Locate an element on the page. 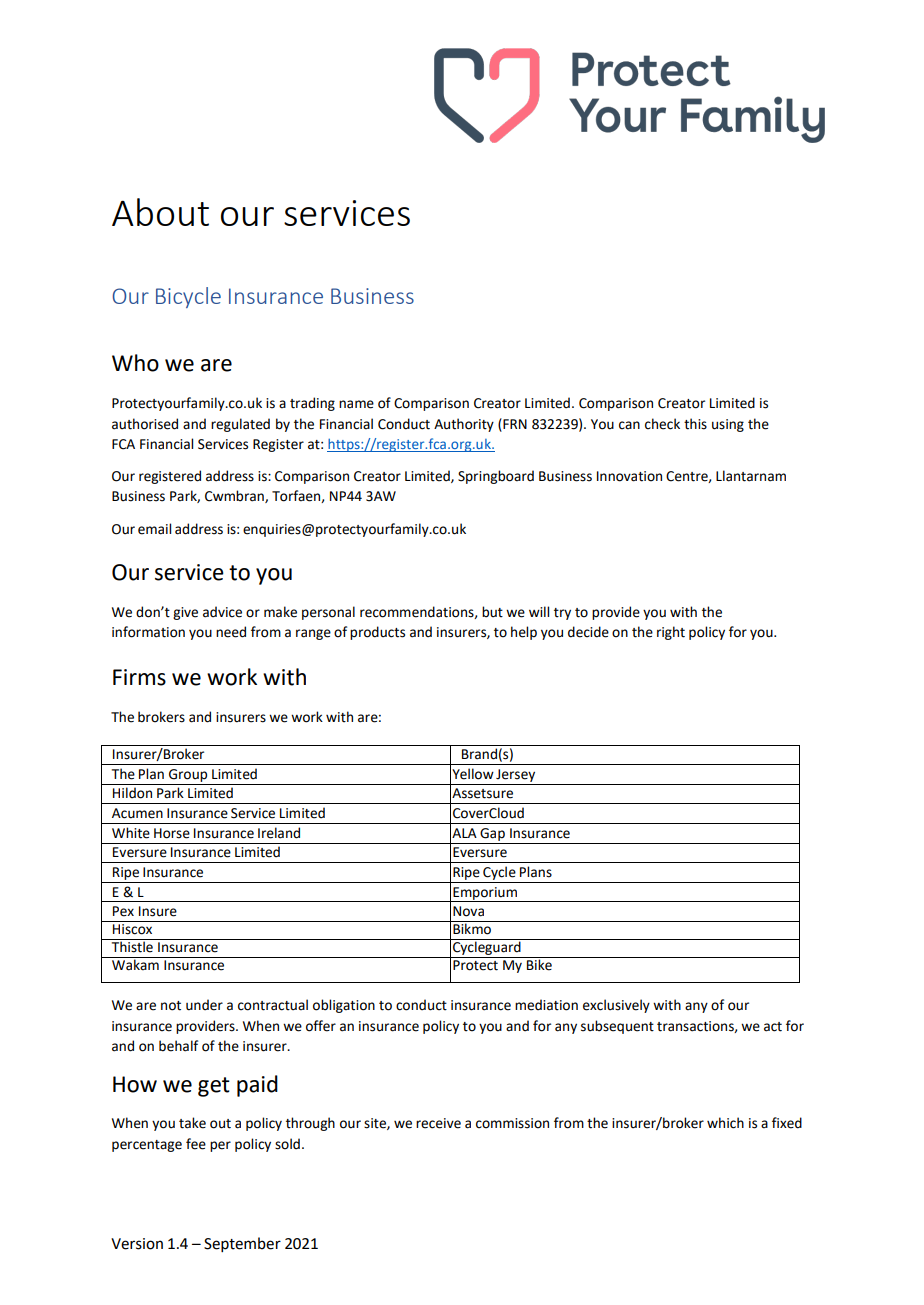 The width and height of the image is (924, 1305). Horse is located at coordinates (172, 833).
